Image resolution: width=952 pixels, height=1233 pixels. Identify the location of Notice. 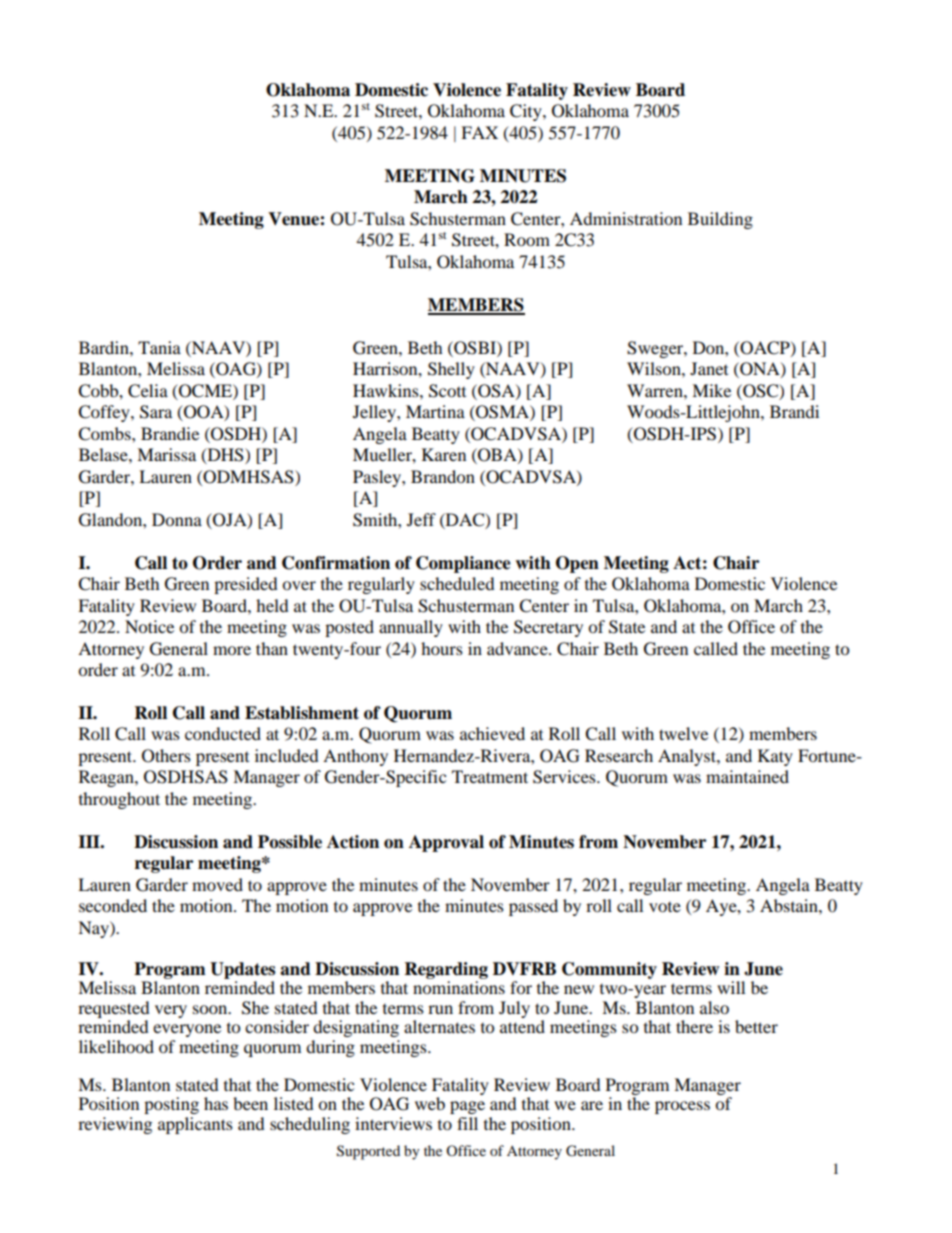
(149, 626).
